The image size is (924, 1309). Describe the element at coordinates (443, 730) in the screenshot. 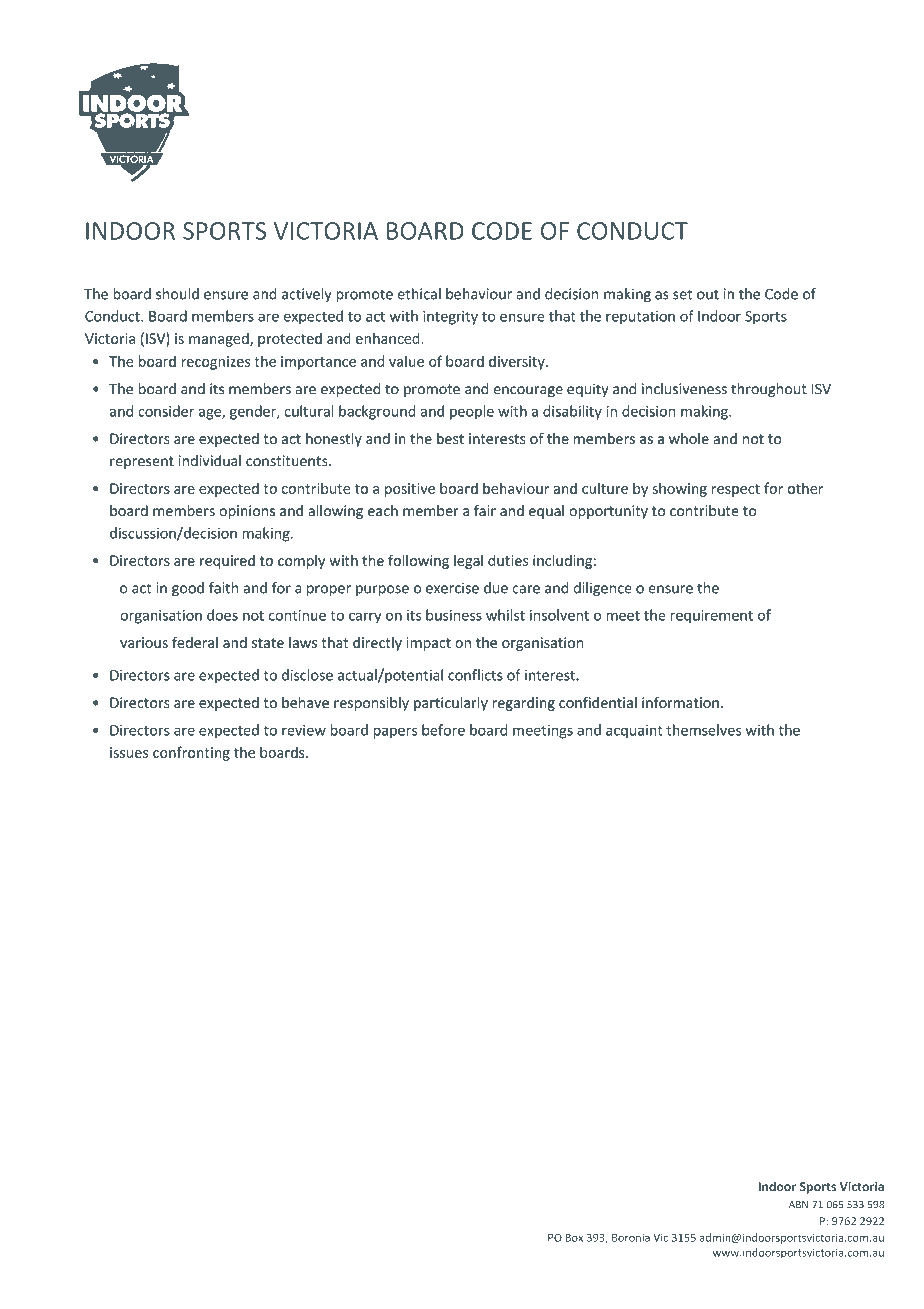

I see `before` at that location.
